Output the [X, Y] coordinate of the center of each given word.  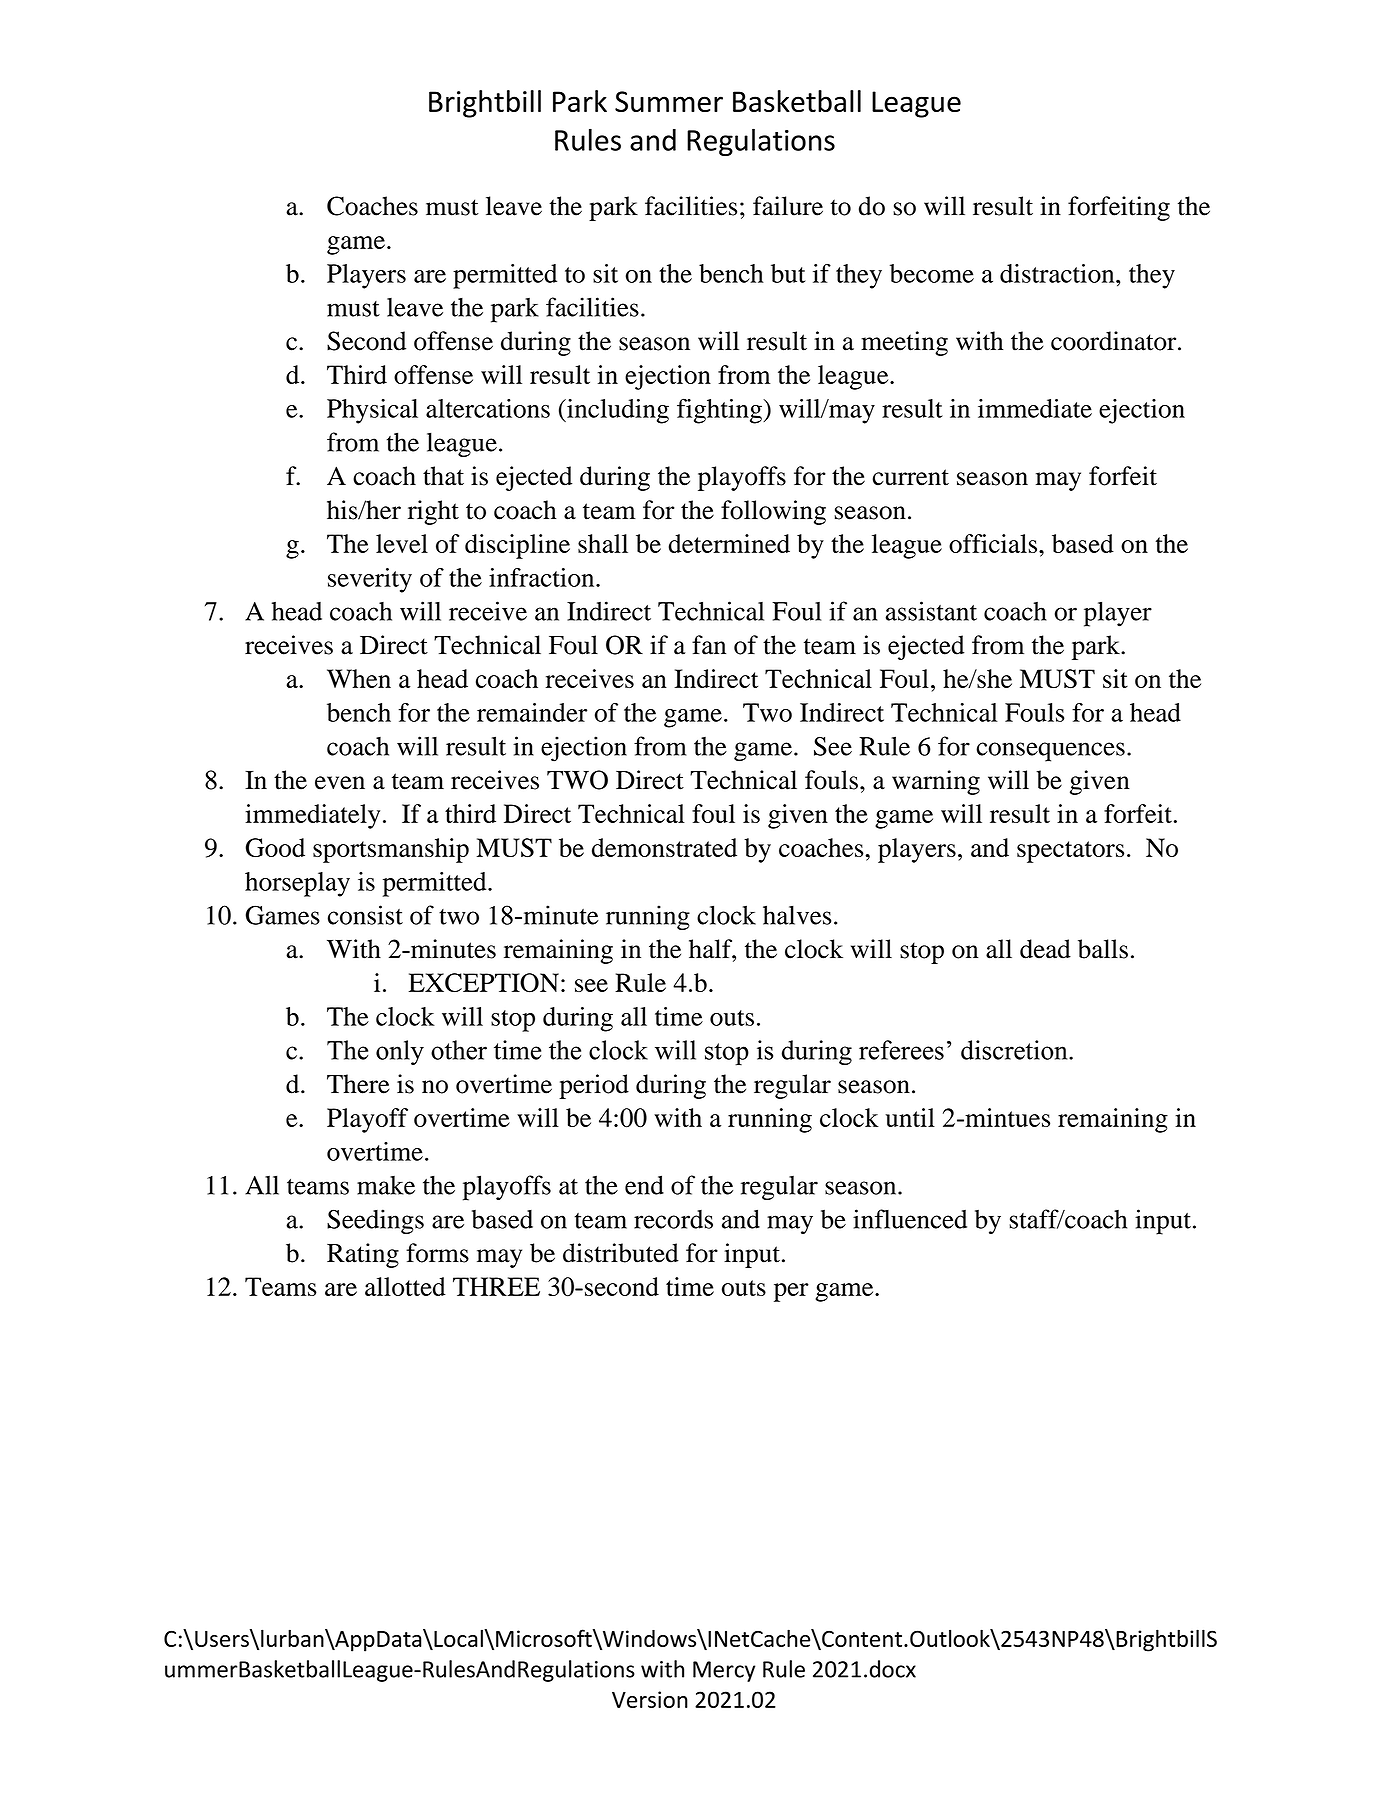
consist [365, 915]
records [673, 1219]
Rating [363, 1255]
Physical [372, 411]
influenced [910, 1219]
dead [1045, 949]
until [910, 1117]
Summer [669, 101]
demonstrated [664, 847]
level [402, 543]
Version [650, 1699]
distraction [1058, 273]
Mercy [724, 1671]
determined [729, 543]
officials [993, 543]
